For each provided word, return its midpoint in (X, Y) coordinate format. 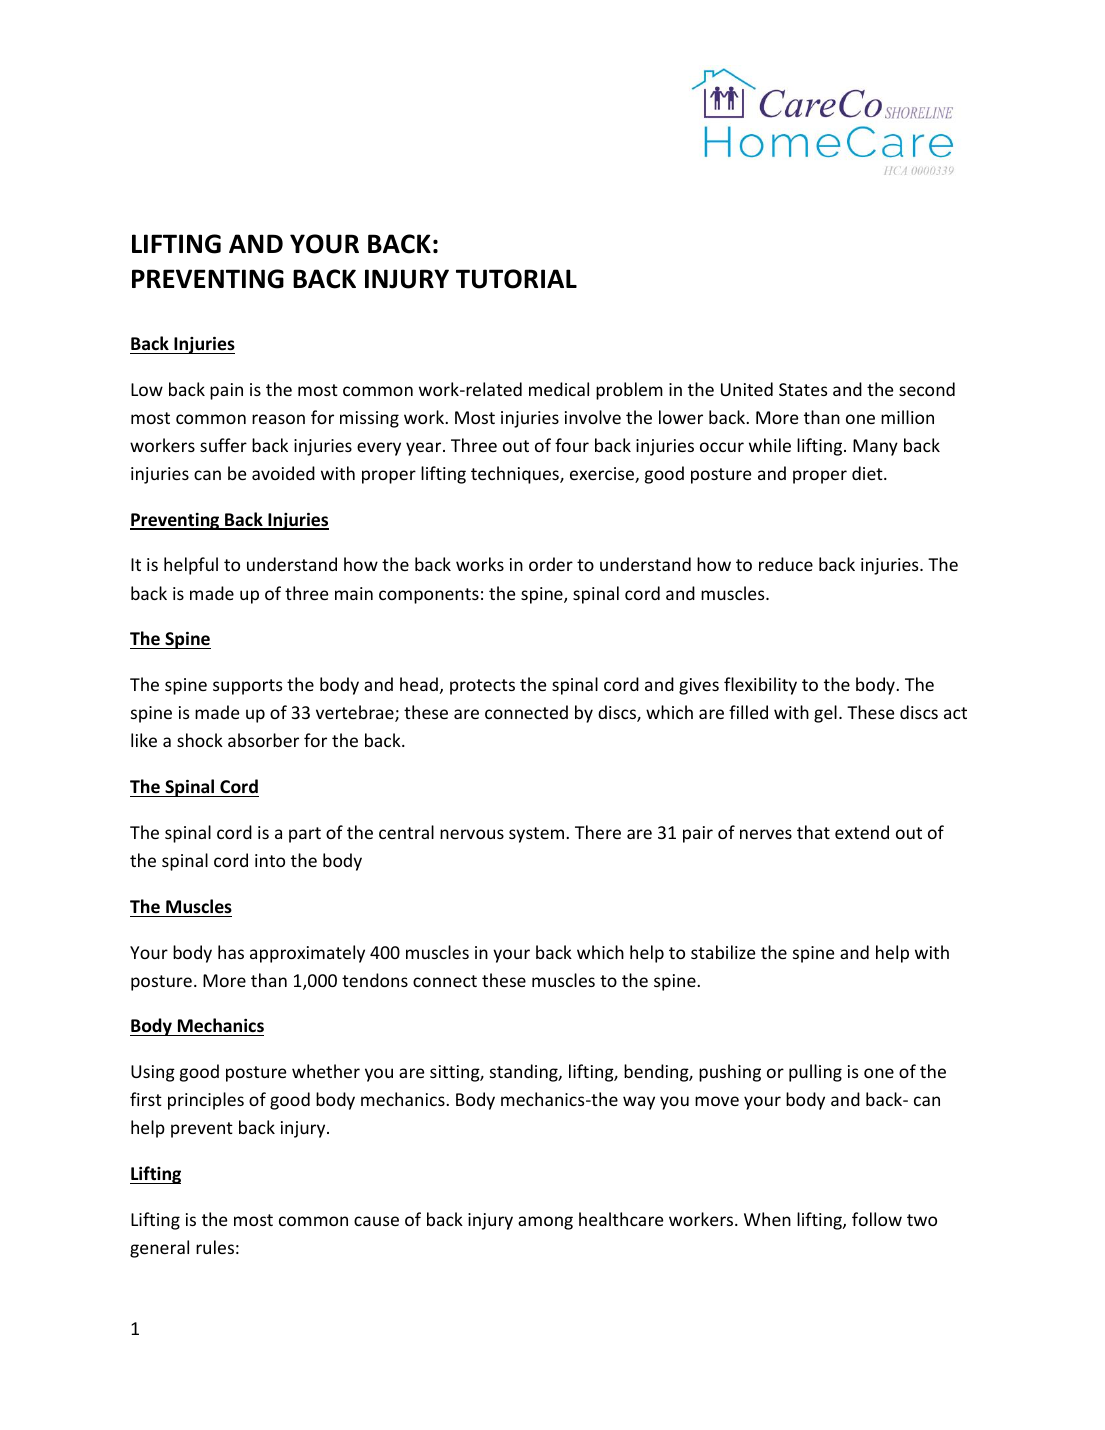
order (551, 564)
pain (226, 391)
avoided (283, 473)
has (231, 952)
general (159, 1249)
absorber (263, 740)
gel (825, 714)
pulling (815, 1073)
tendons (375, 980)
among (545, 1223)
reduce (786, 564)
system (538, 835)
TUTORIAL (516, 279)
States (803, 389)
